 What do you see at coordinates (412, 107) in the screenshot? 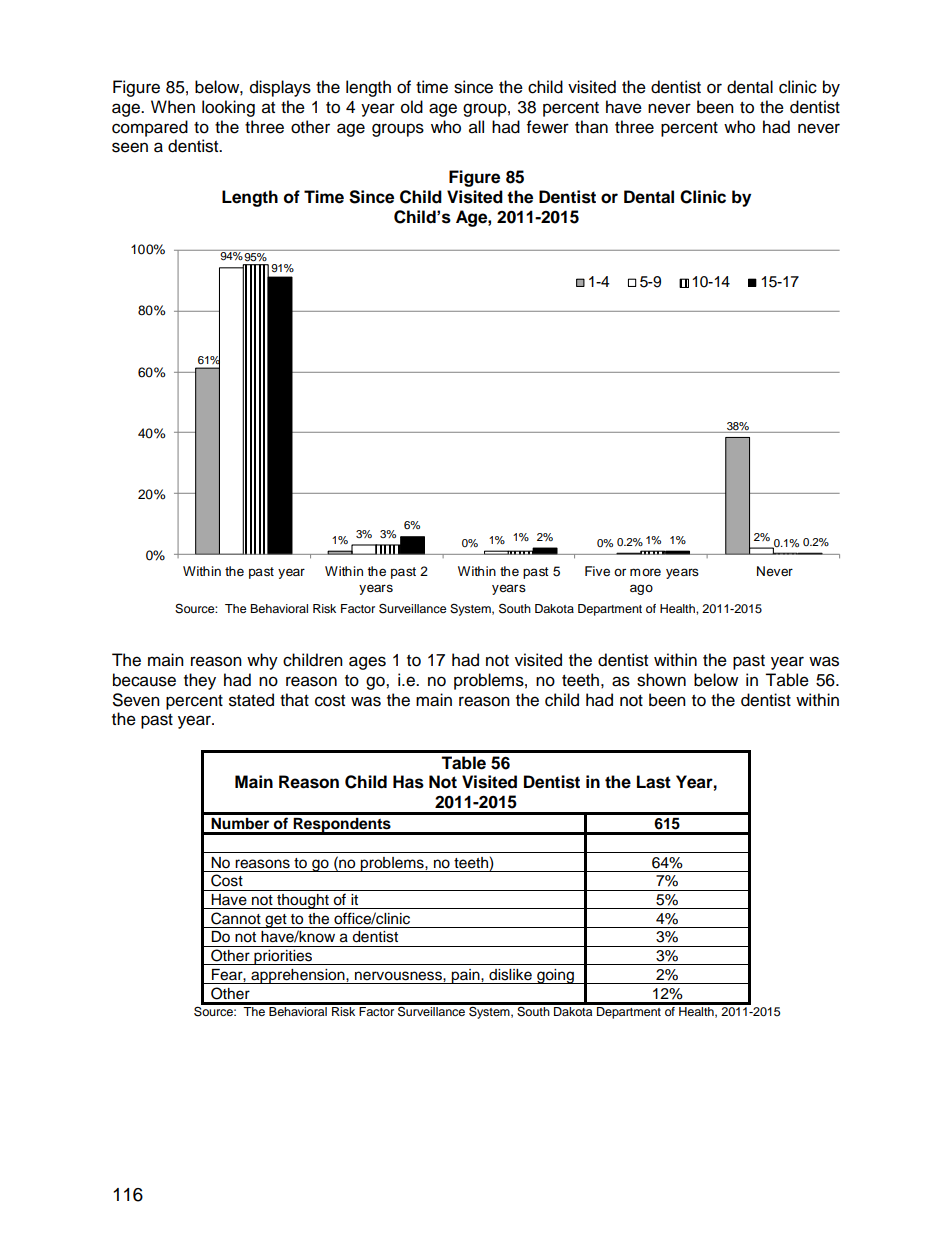
I see `old` at bounding box center [412, 107].
